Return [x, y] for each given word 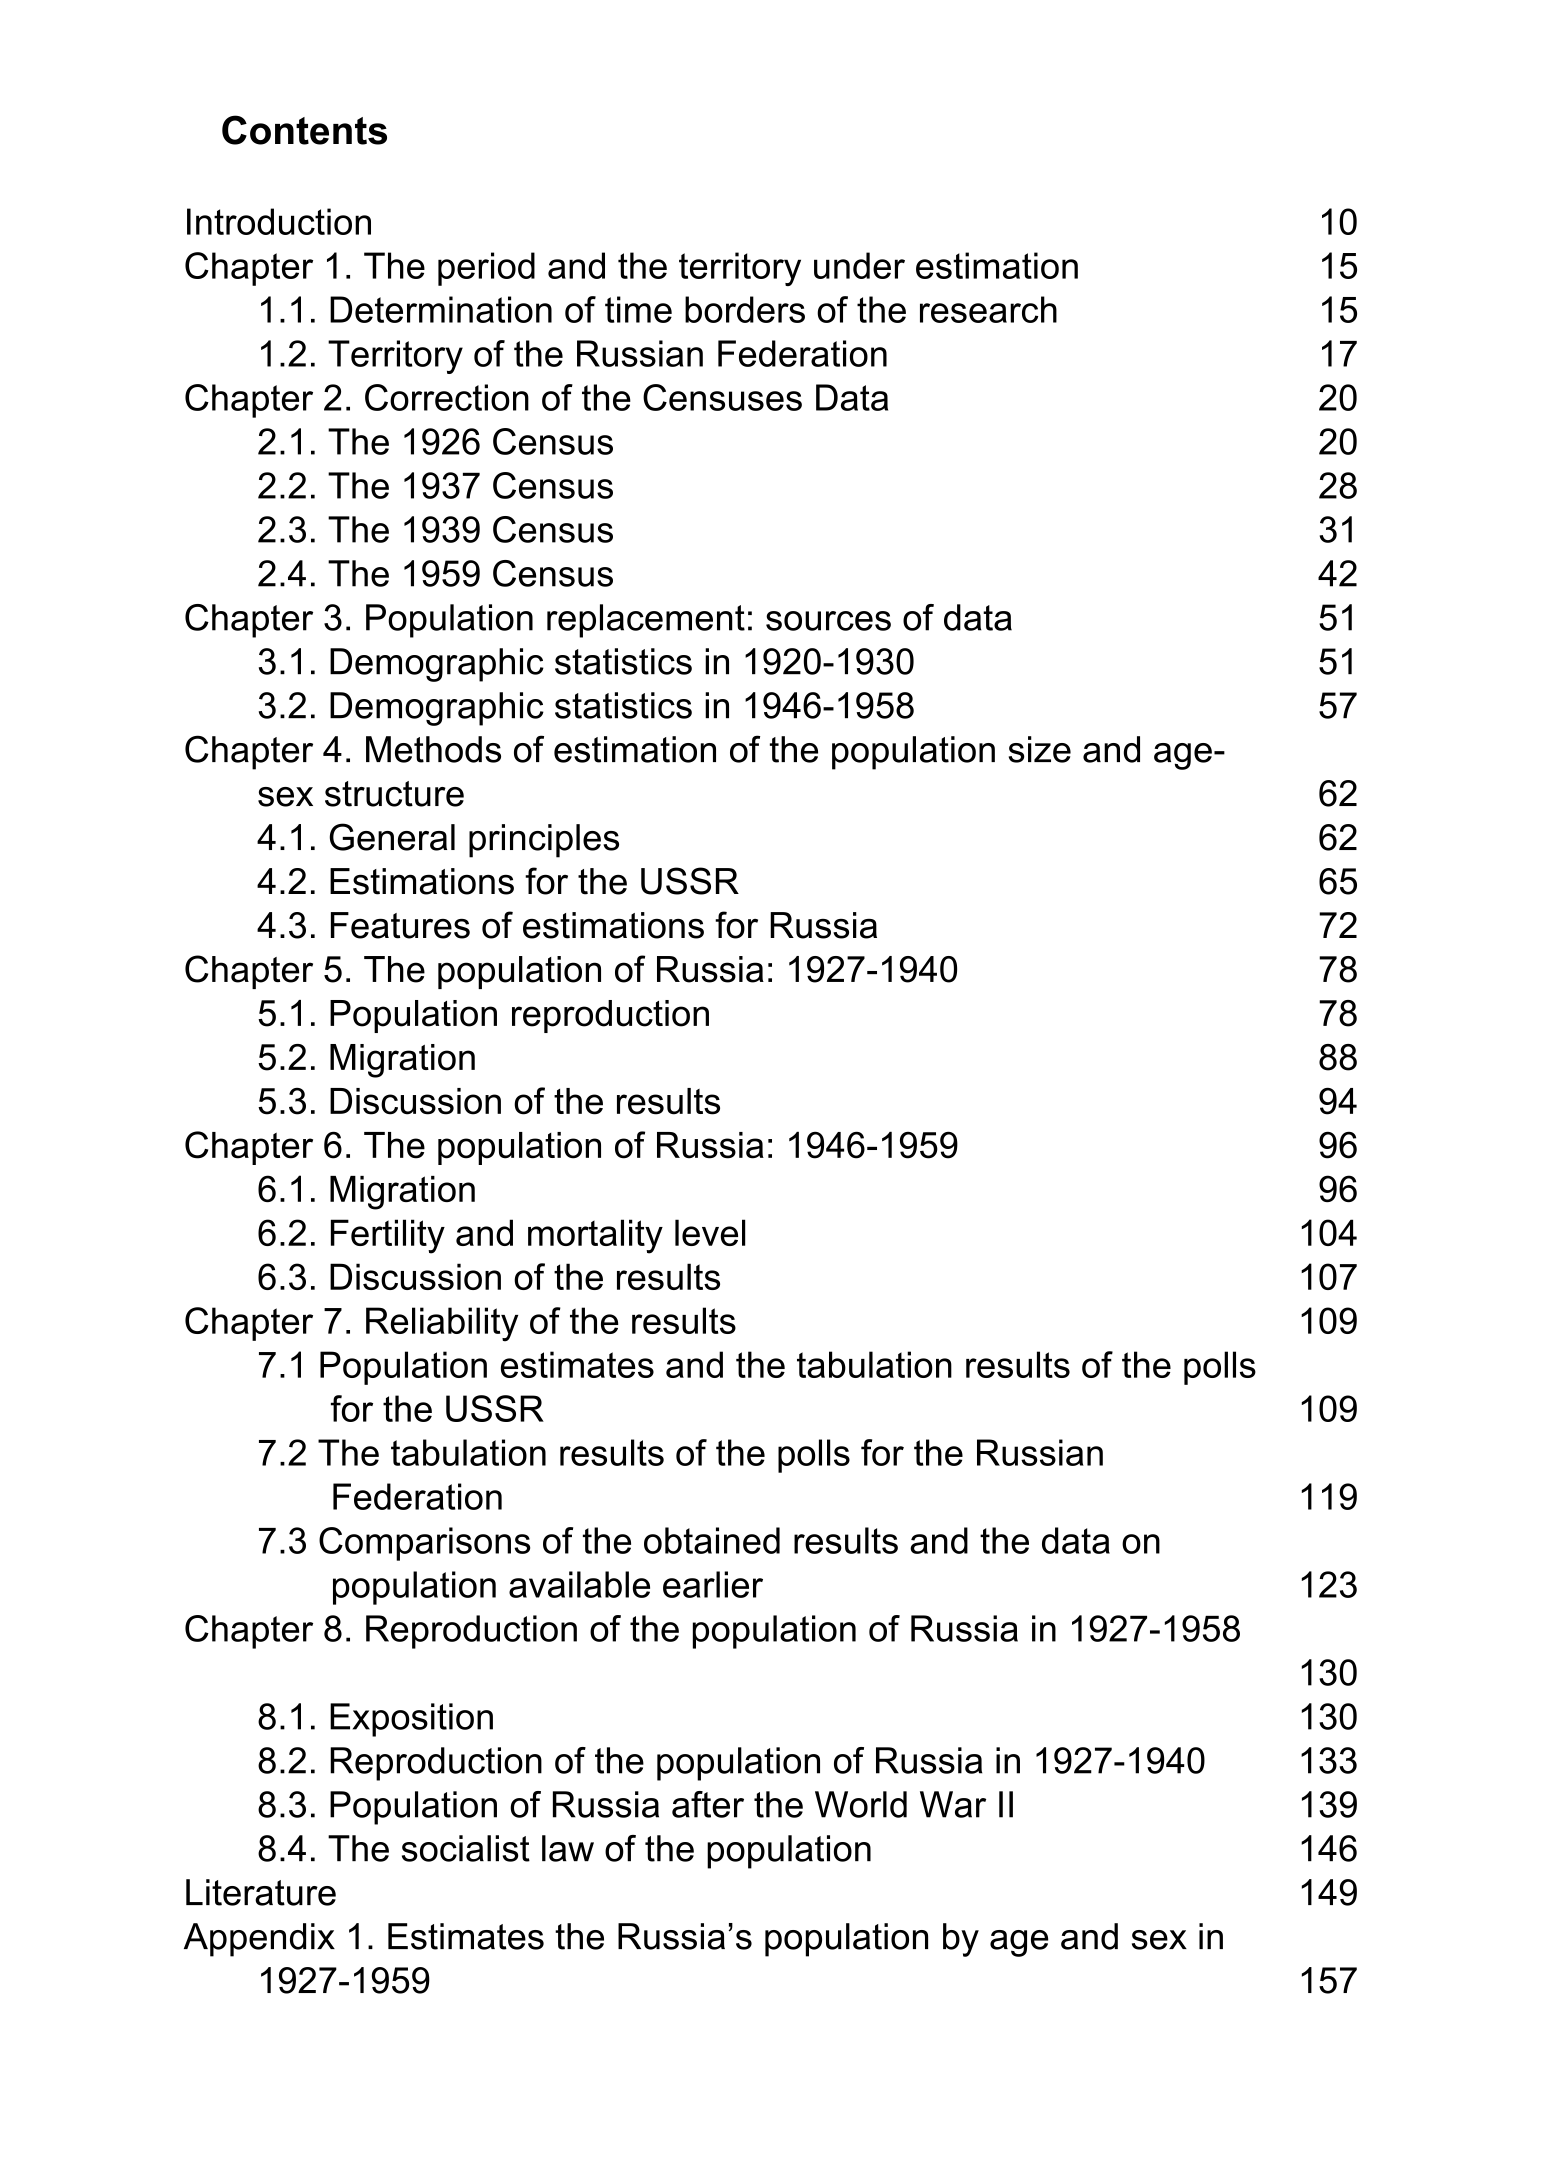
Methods [433, 749]
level [710, 1232]
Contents [304, 130]
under [859, 265]
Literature [261, 1892]
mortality [595, 1236]
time [638, 309]
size [1040, 749]
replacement [646, 621]
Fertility [388, 1236]
